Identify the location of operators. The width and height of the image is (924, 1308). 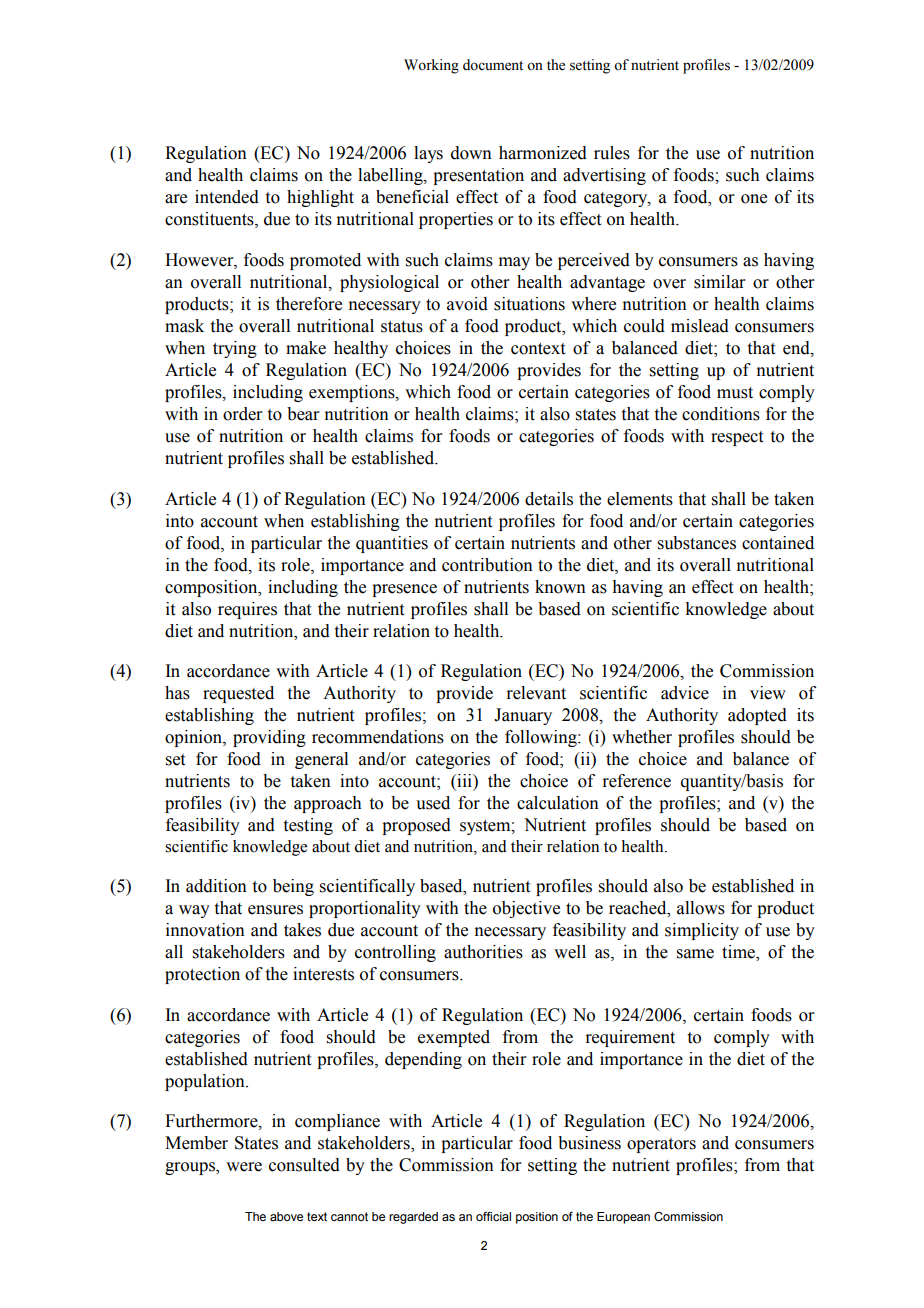
(661, 1145).
